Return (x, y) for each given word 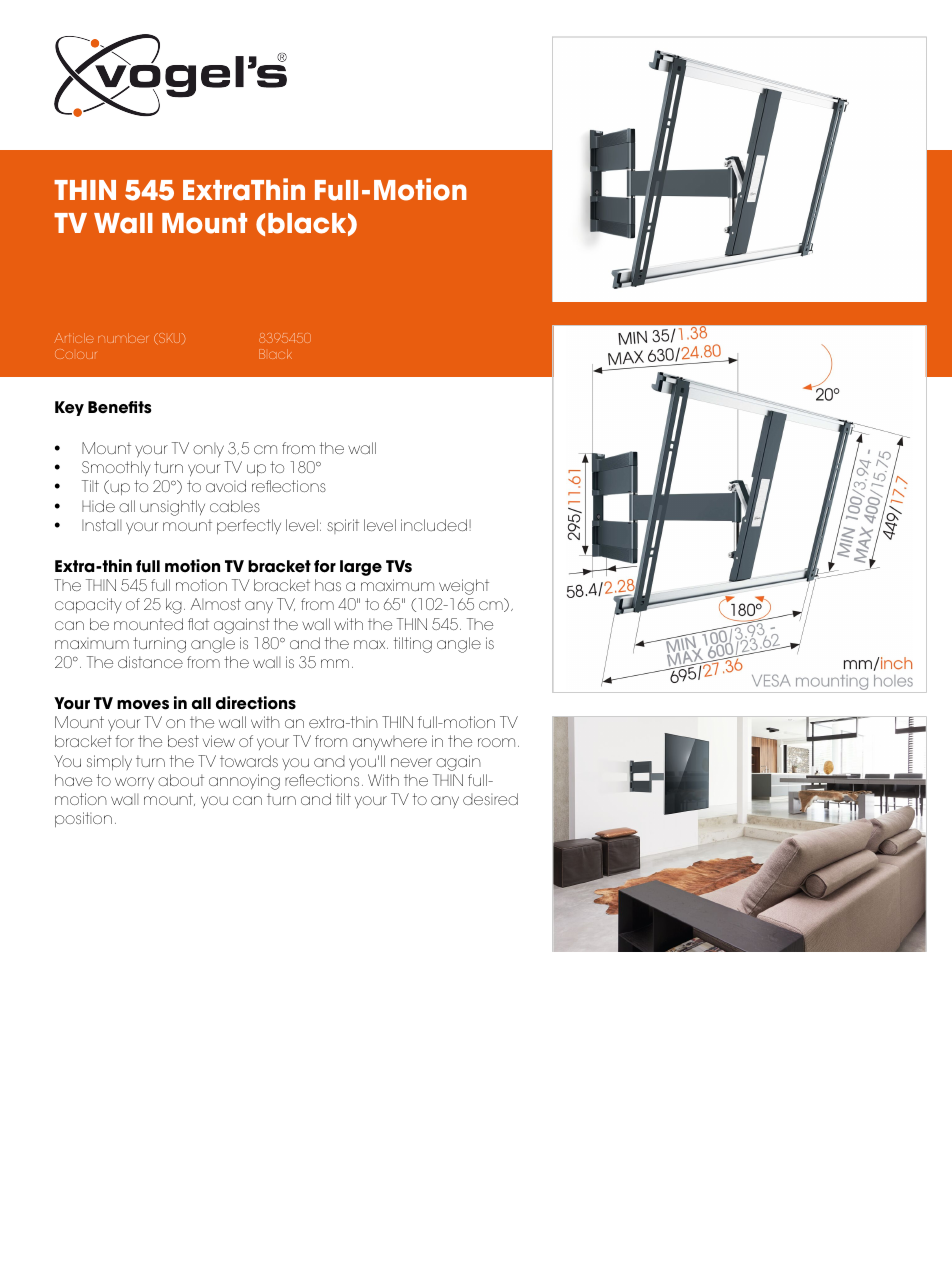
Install (101, 525)
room (496, 742)
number (123, 338)
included (434, 525)
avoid (226, 486)
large (361, 568)
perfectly (249, 526)
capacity (88, 606)
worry (134, 783)
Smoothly (116, 469)
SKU (170, 339)
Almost (216, 604)
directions (256, 703)
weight (464, 587)
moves (143, 705)
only (208, 450)
